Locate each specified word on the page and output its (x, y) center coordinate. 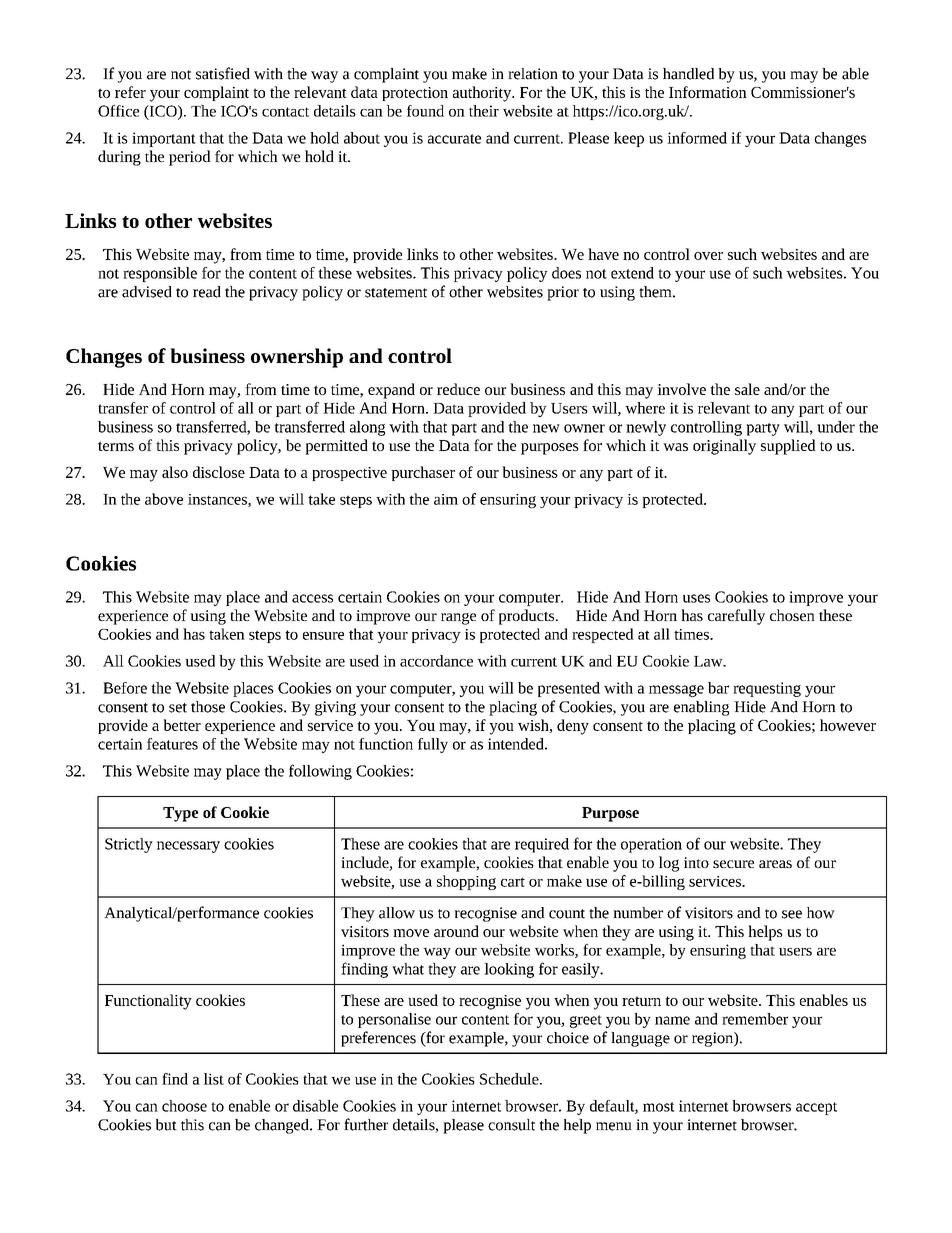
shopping (466, 882)
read (207, 292)
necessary (188, 847)
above (164, 499)
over (708, 256)
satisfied (223, 73)
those (208, 707)
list (214, 1079)
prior (563, 293)
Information (708, 92)
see (792, 914)
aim (446, 499)
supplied (788, 447)
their (484, 111)
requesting (767, 689)
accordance (436, 661)
